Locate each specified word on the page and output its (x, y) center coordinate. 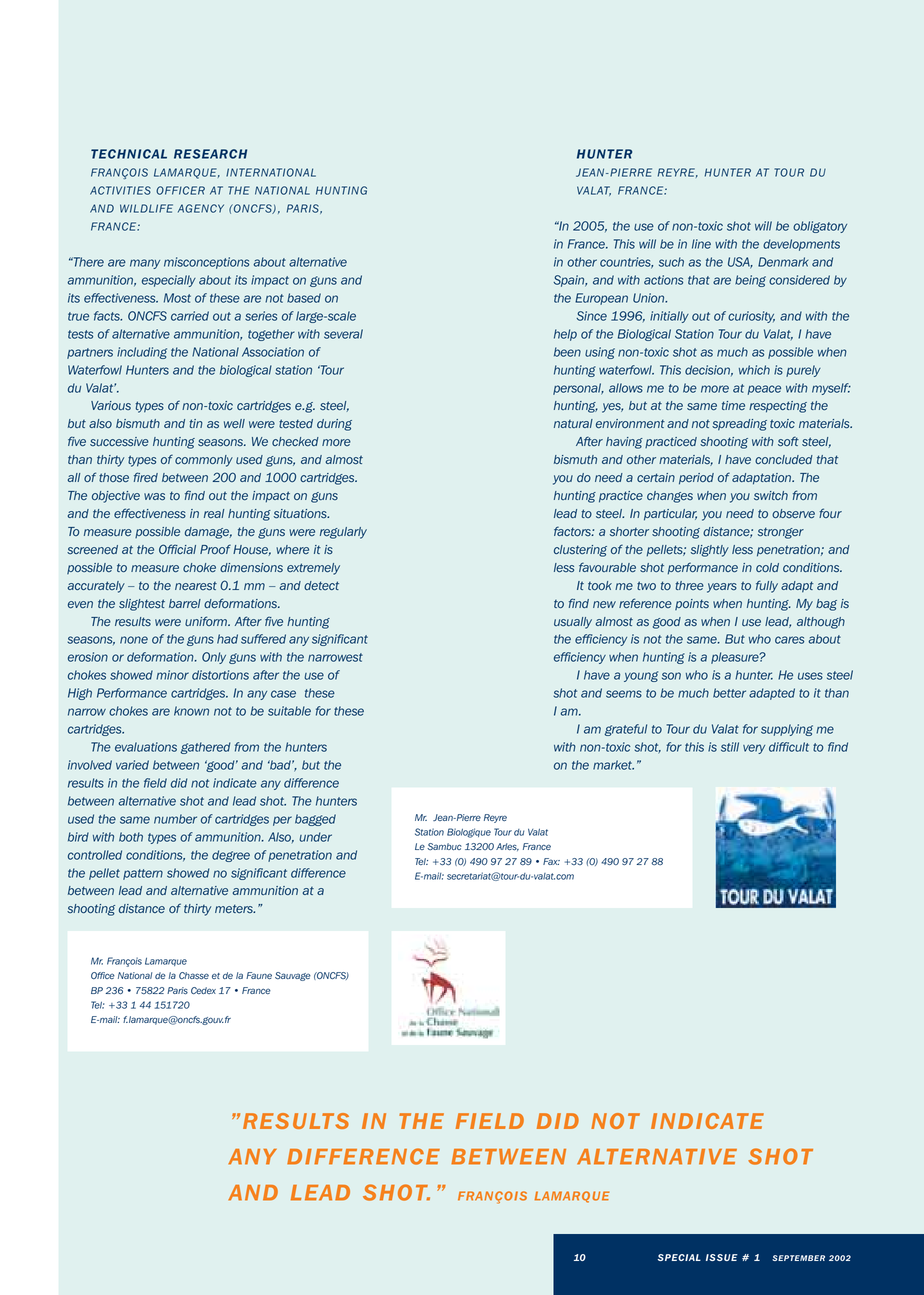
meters (235, 908)
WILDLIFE (146, 208)
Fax (551, 861)
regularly (343, 533)
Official (177, 549)
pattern (143, 874)
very (754, 749)
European (601, 299)
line (701, 244)
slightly (710, 551)
